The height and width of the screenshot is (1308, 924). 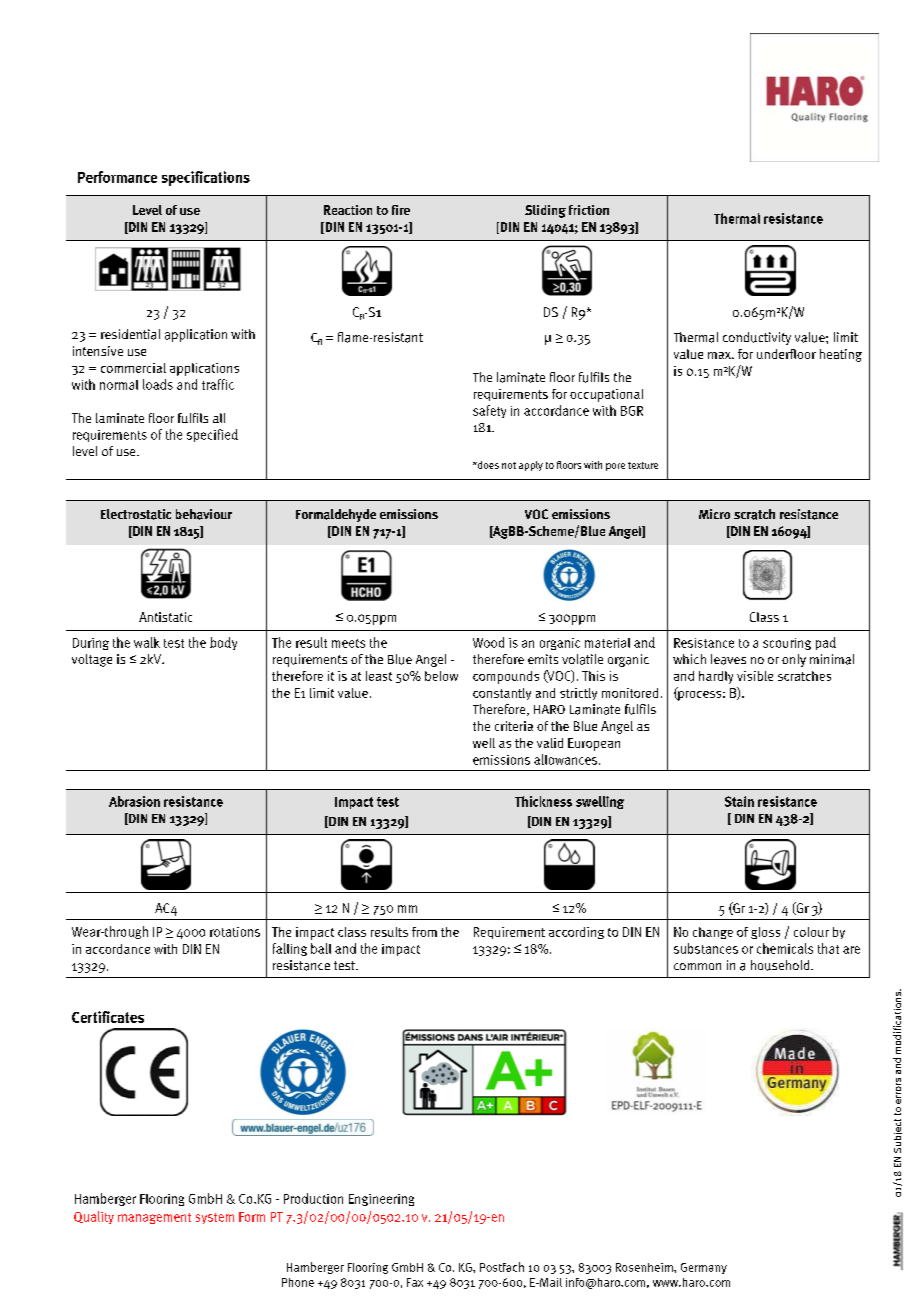 I want to click on conductivity, so click(x=757, y=338).
